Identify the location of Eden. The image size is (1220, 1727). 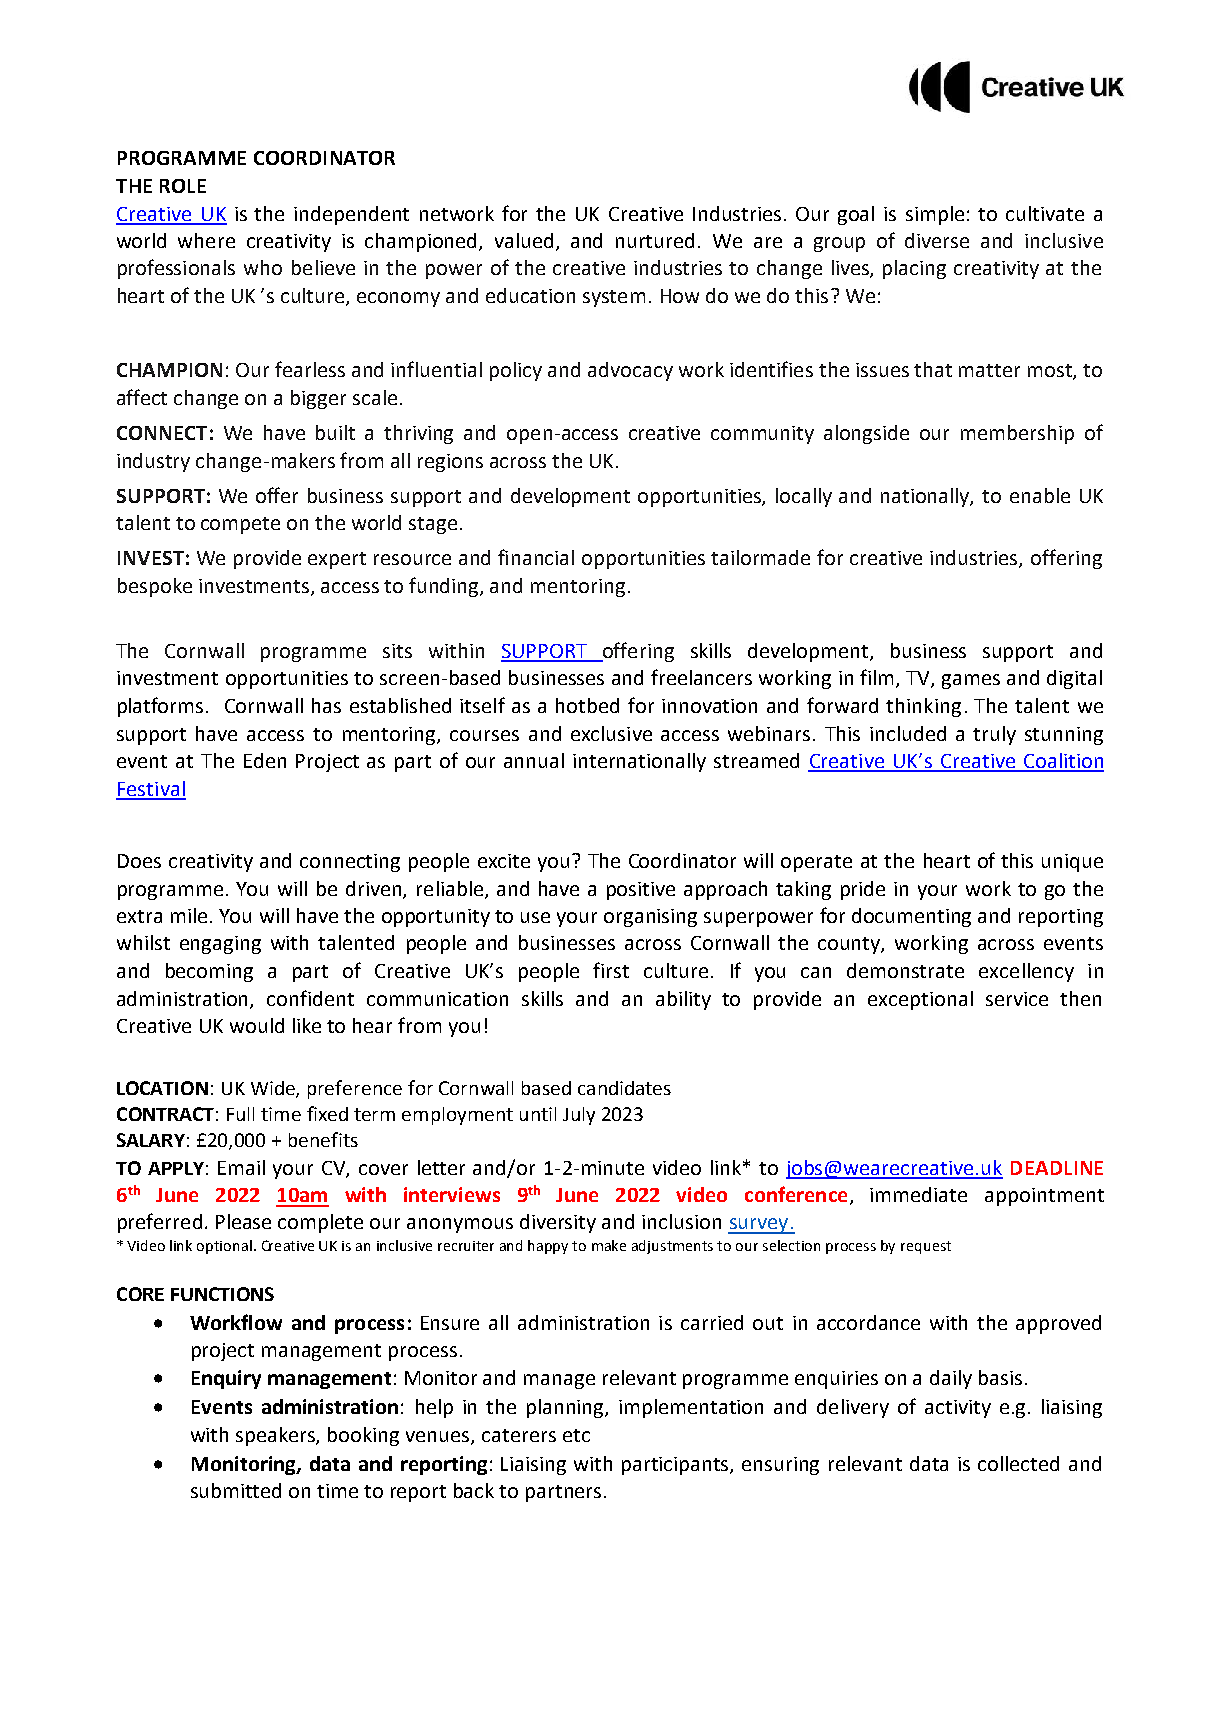
(265, 760).
